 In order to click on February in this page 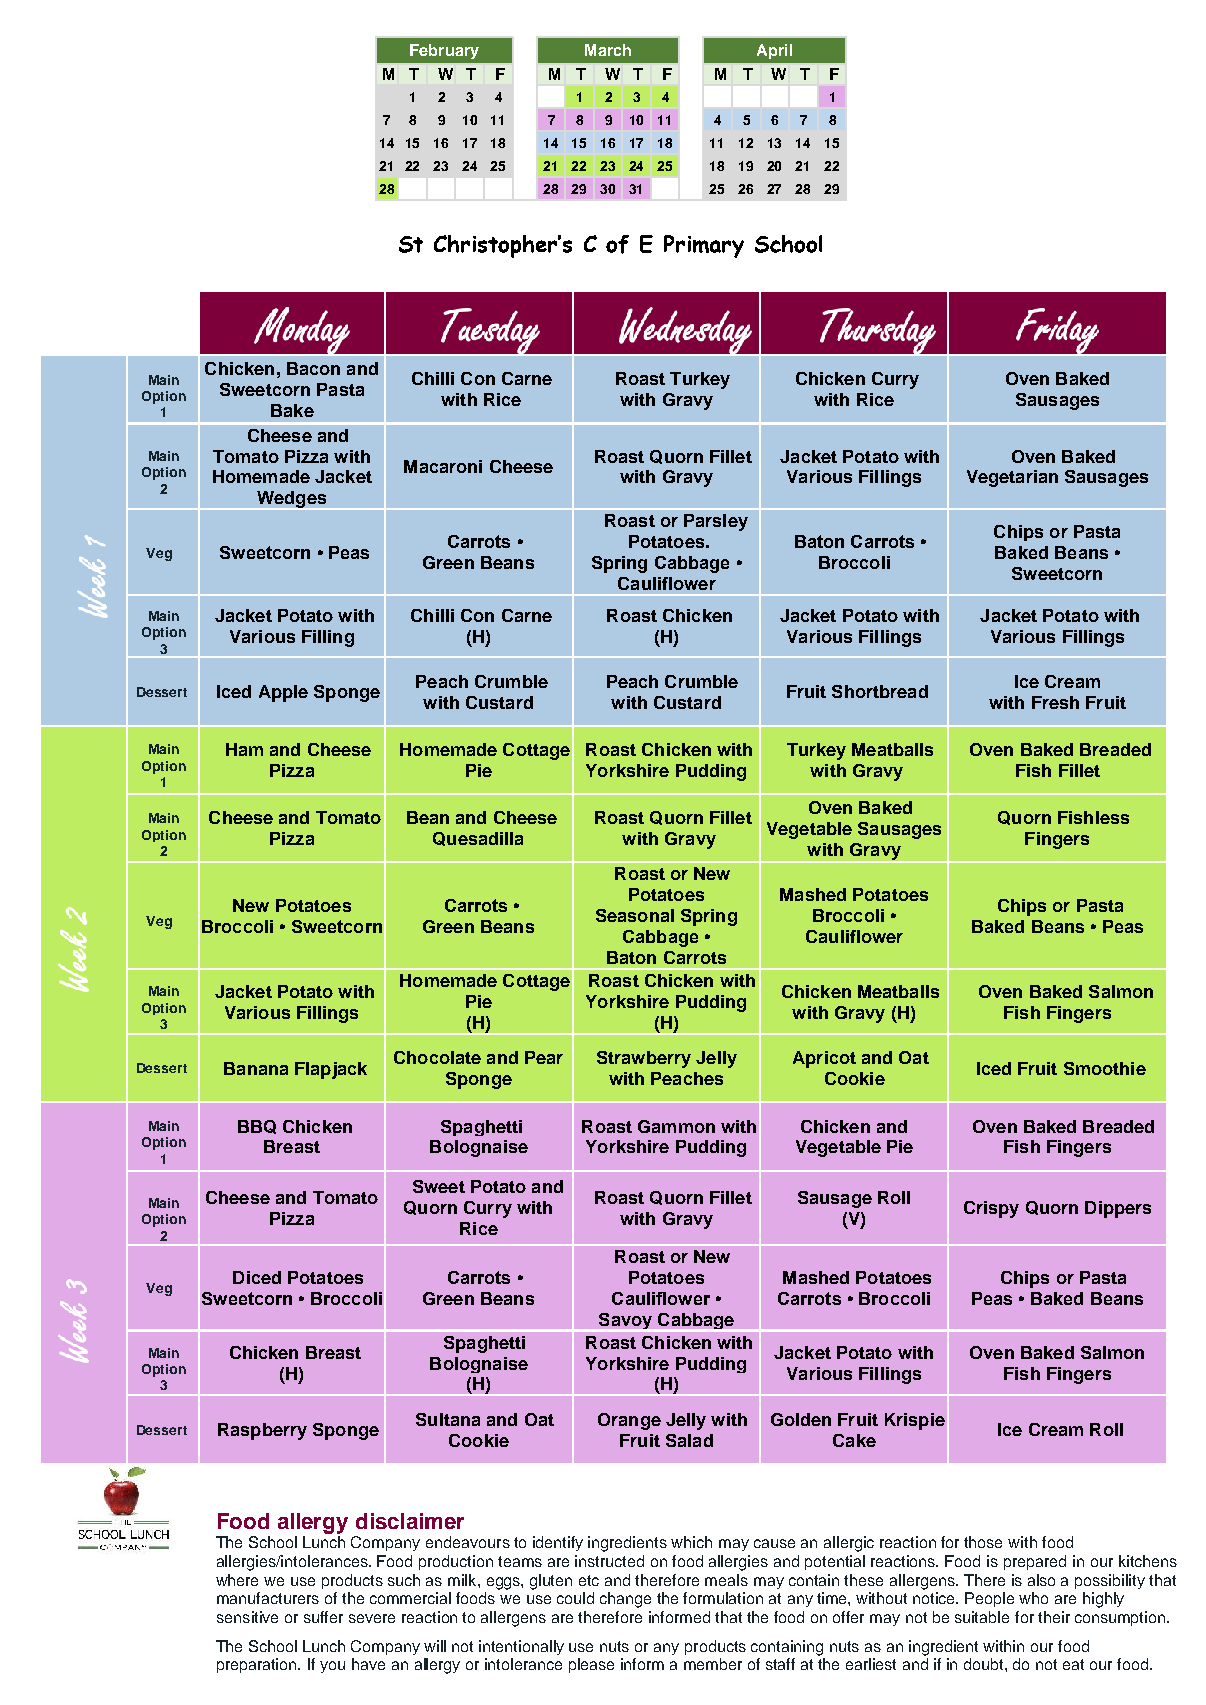, I will do `click(444, 51)`.
